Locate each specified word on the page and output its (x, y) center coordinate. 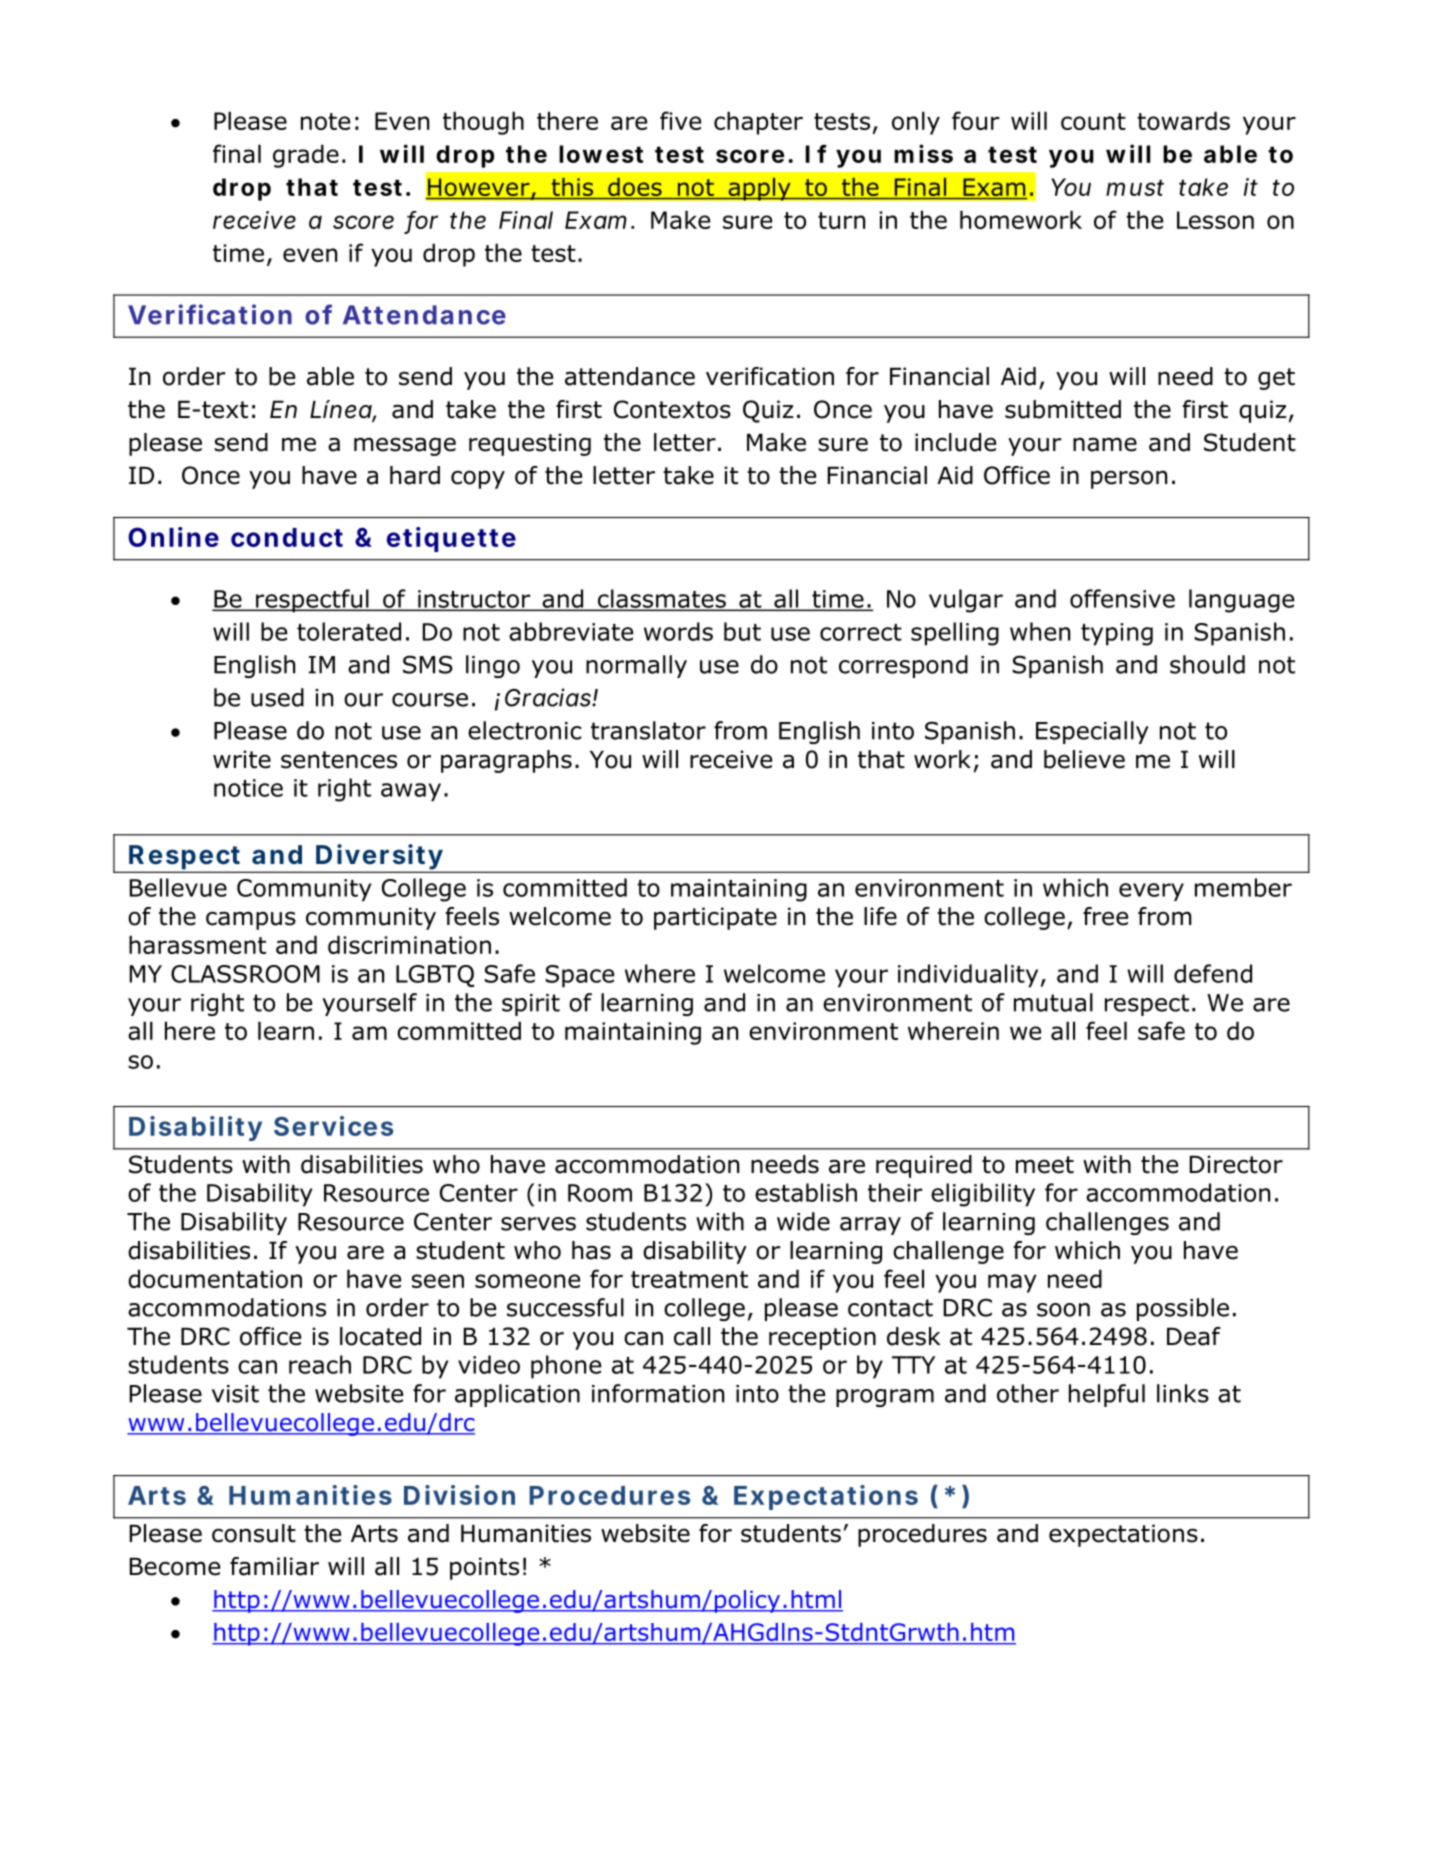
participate (715, 918)
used (277, 697)
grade (306, 156)
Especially (1092, 732)
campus (251, 920)
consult (254, 1533)
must (1135, 187)
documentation (215, 1278)
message (405, 446)
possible (1183, 1309)
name (1105, 444)
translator (648, 730)
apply (759, 189)
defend (1213, 973)
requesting (530, 444)
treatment (689, 1279)
